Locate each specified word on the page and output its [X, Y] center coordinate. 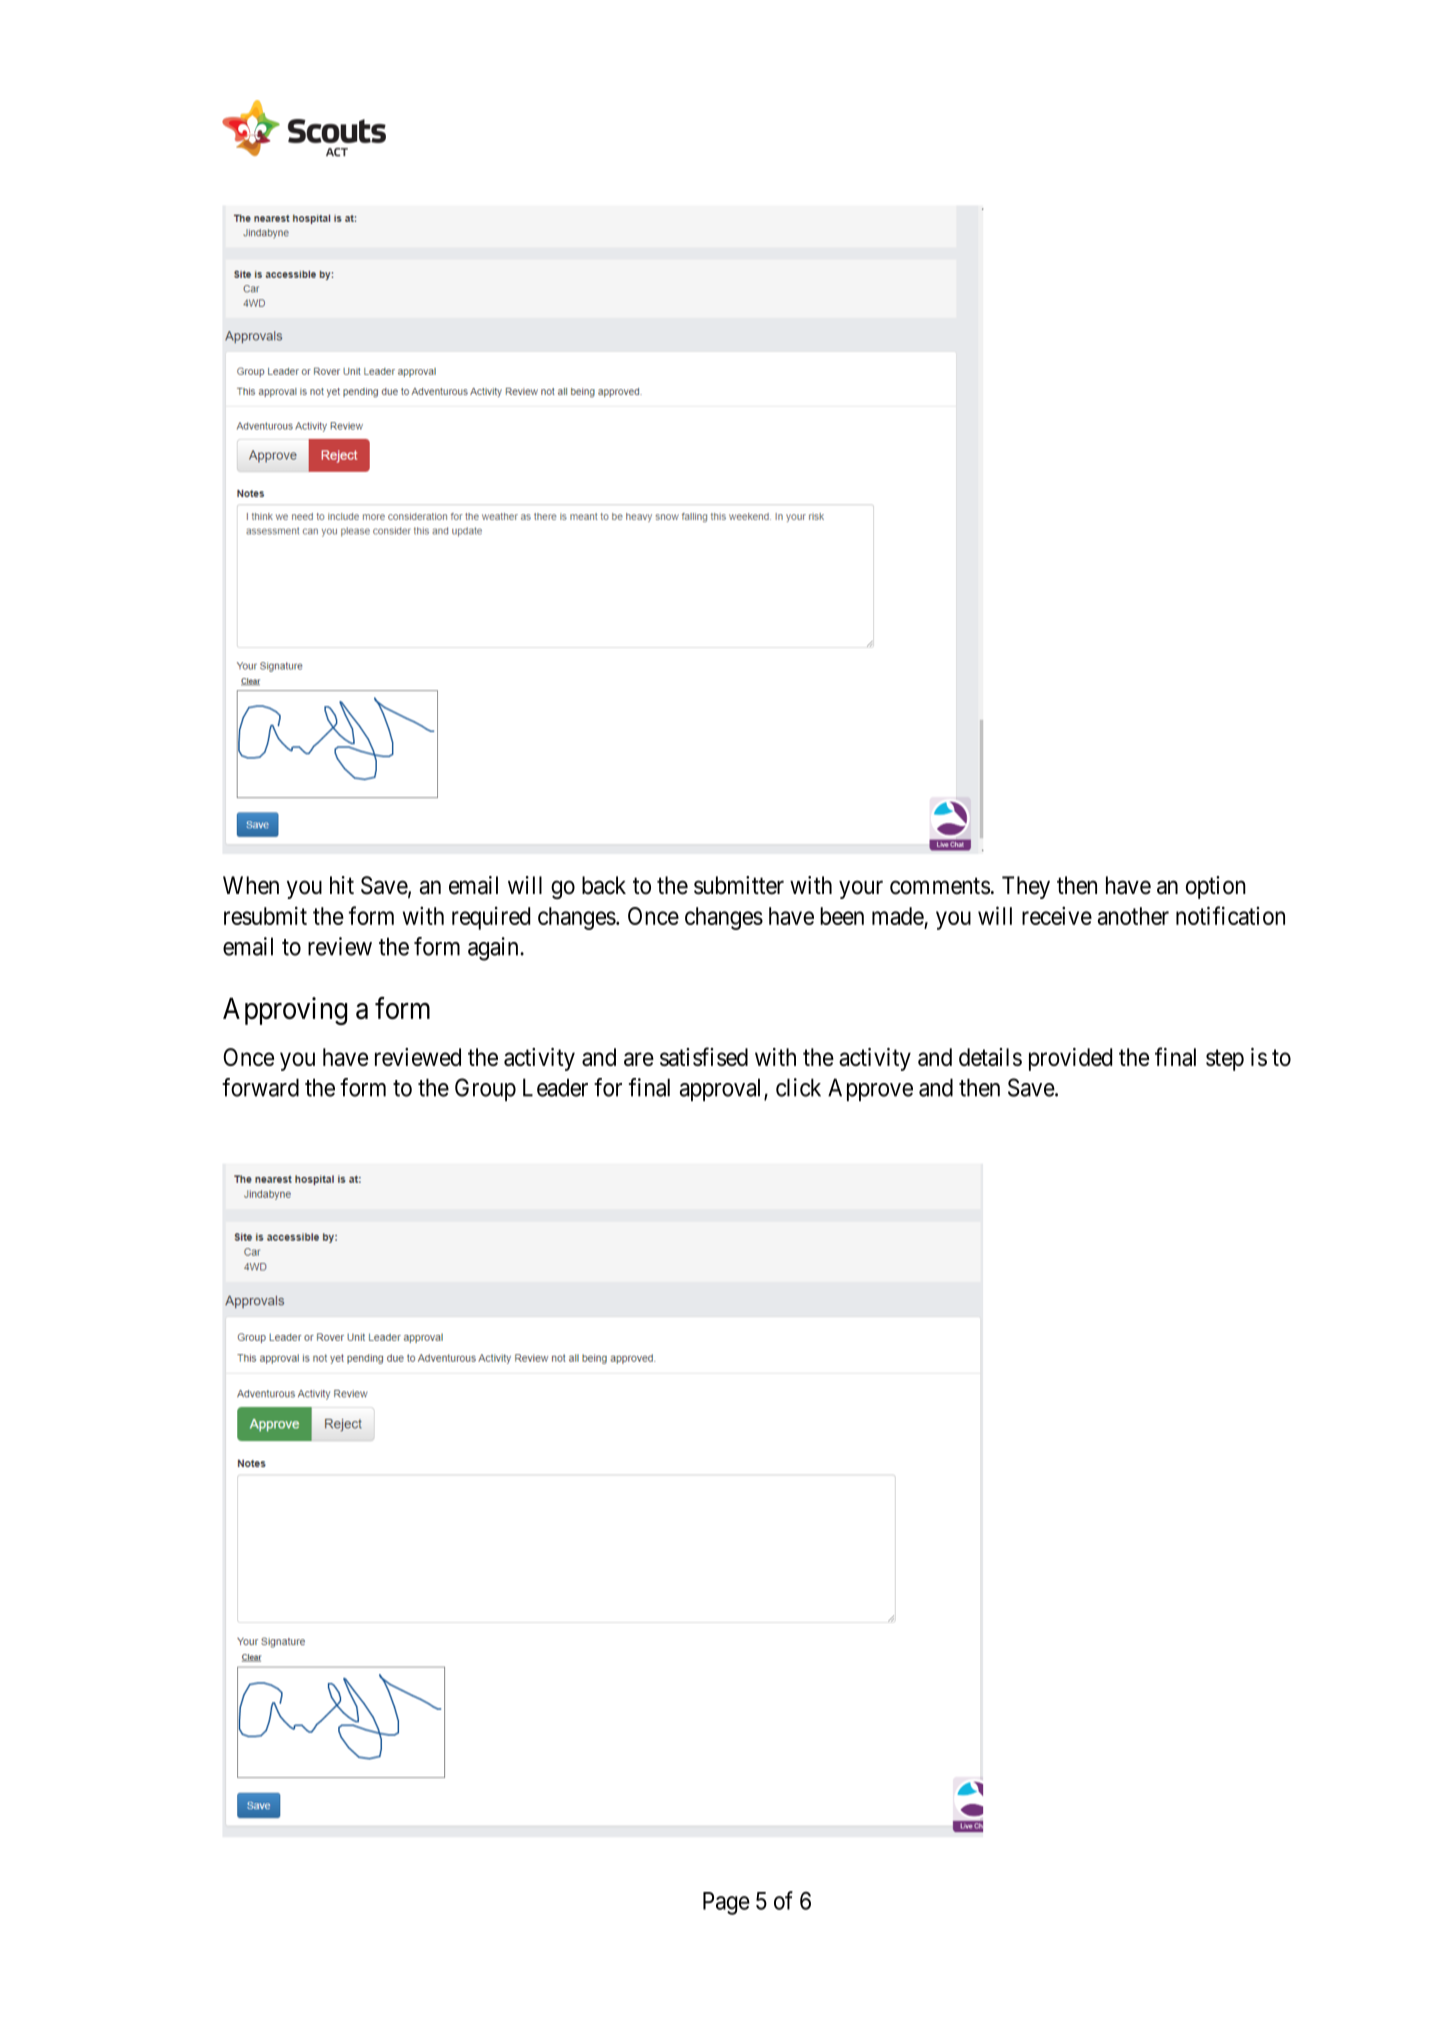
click [798, 1087]
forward [260, 1087]
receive [1057, 915]
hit [342, 885]
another [1133, 916]
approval [722, 1089]
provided [1070, 1059]
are [639, 1059]
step [1225, 1060]
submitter [739, 885]
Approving [285, 1011]
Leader [555, 1087]
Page [726, 1903]
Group [485, 1089]
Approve [870, 1089]
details [990, 1057]
